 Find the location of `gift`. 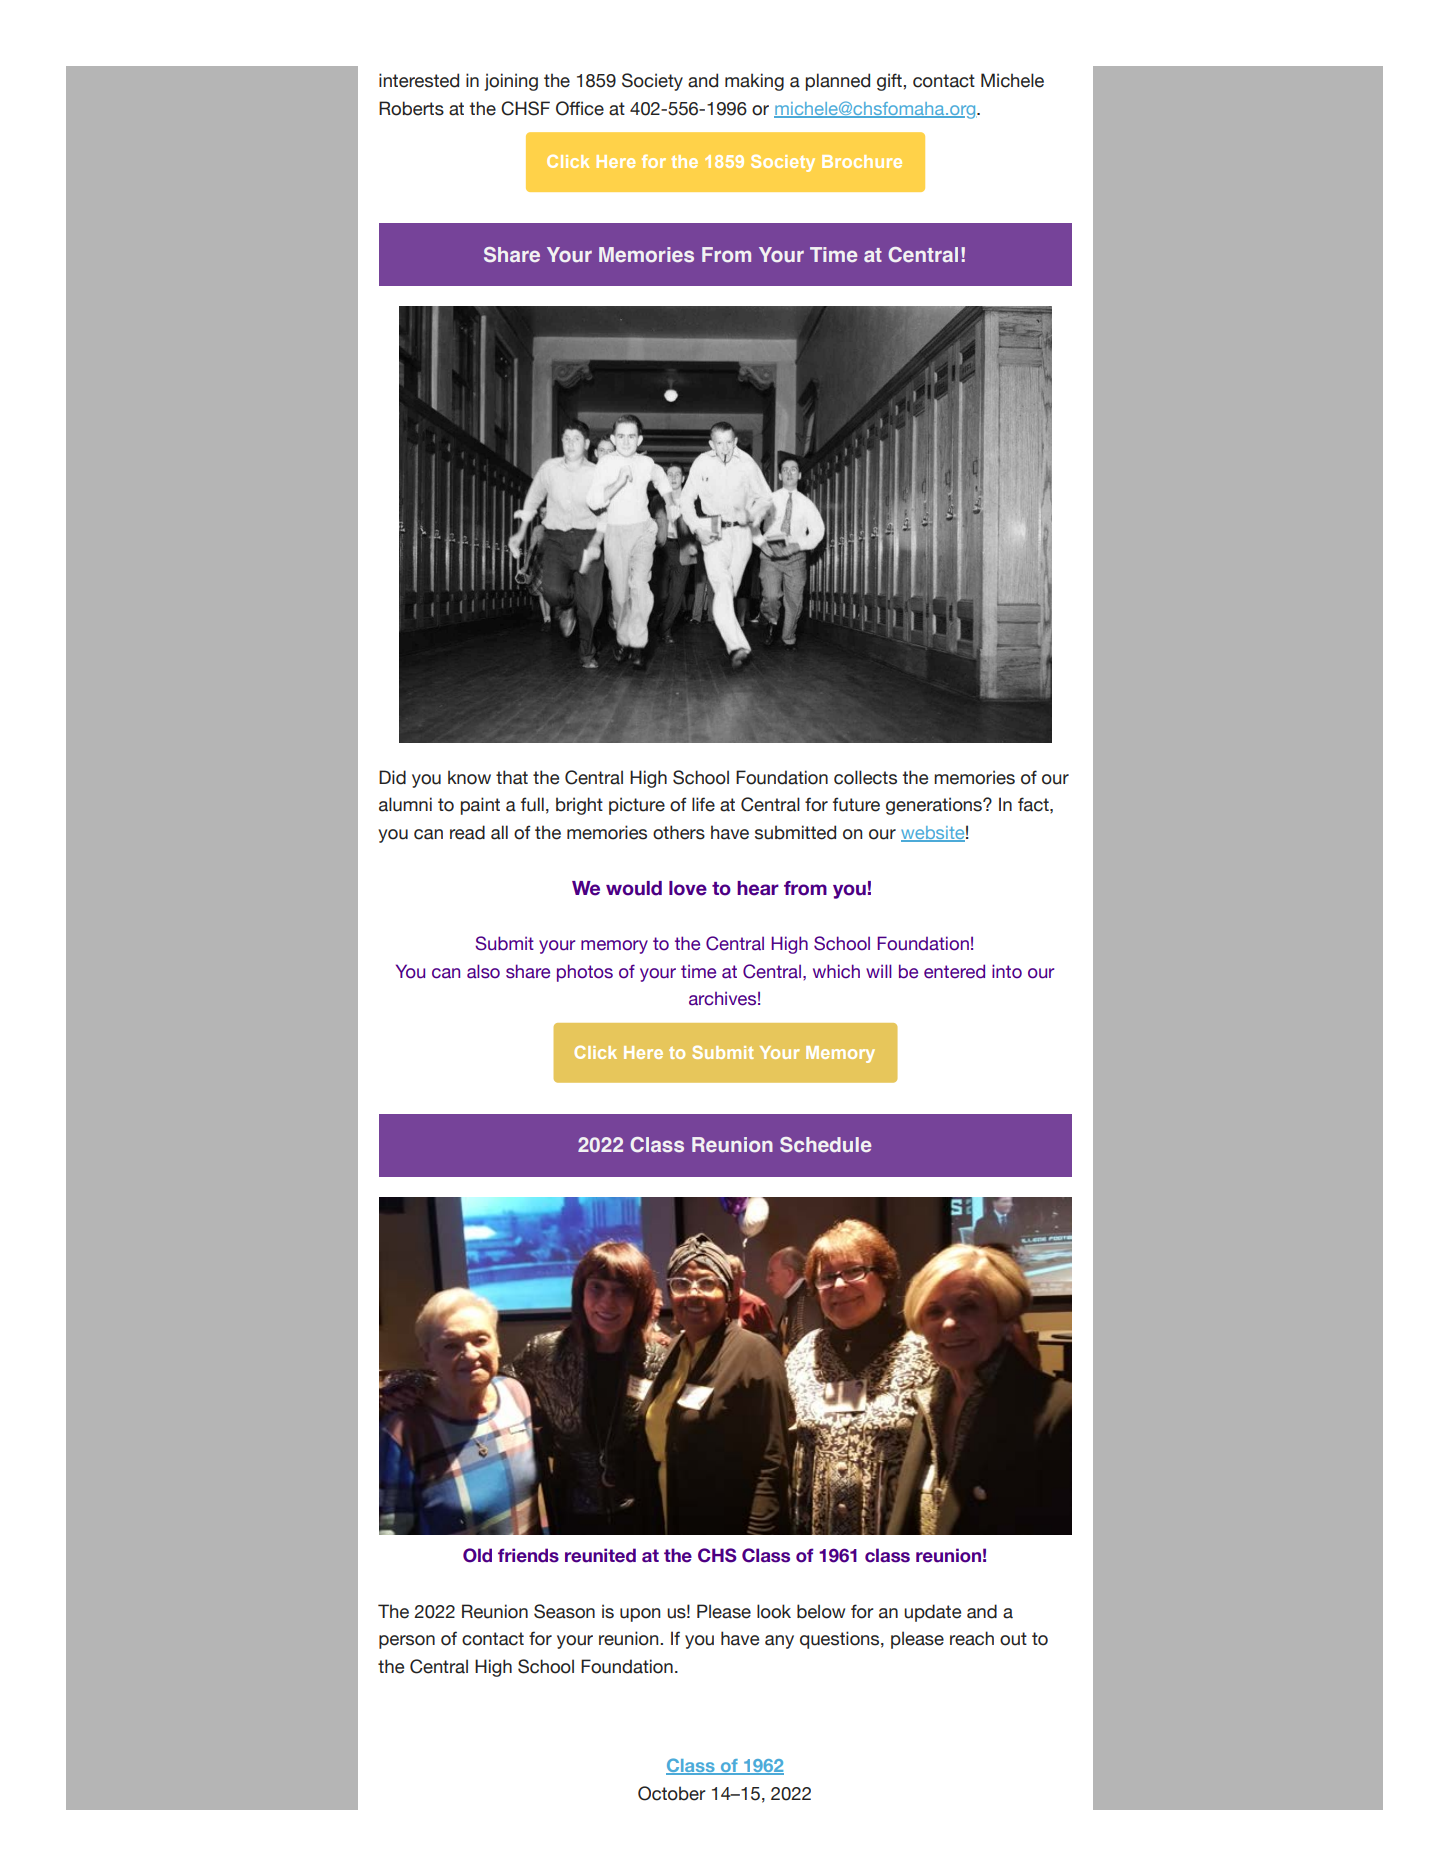

gift is located at coordinates (890, 82).
